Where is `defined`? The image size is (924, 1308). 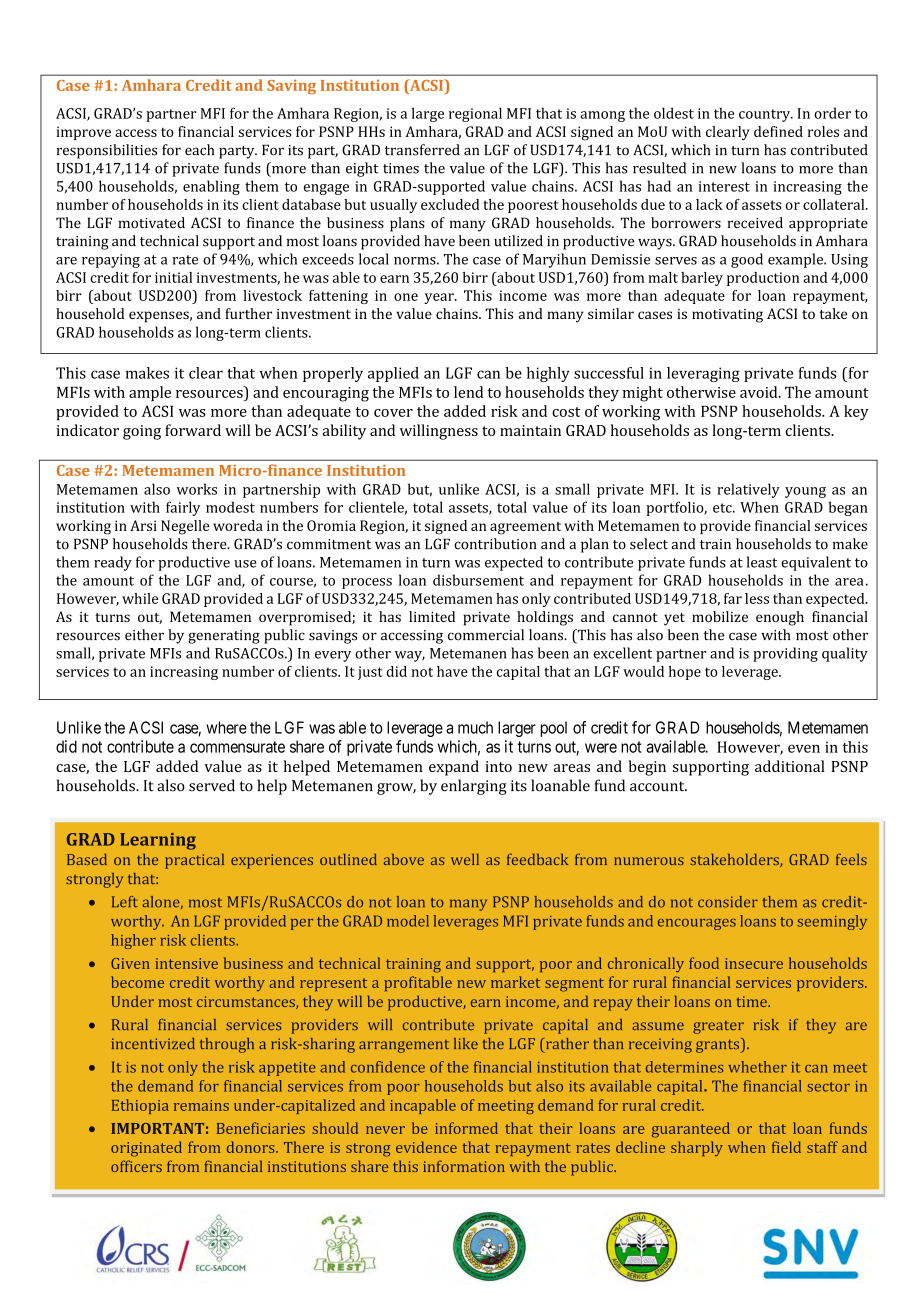
defined is located at coordinates (778, 131).
